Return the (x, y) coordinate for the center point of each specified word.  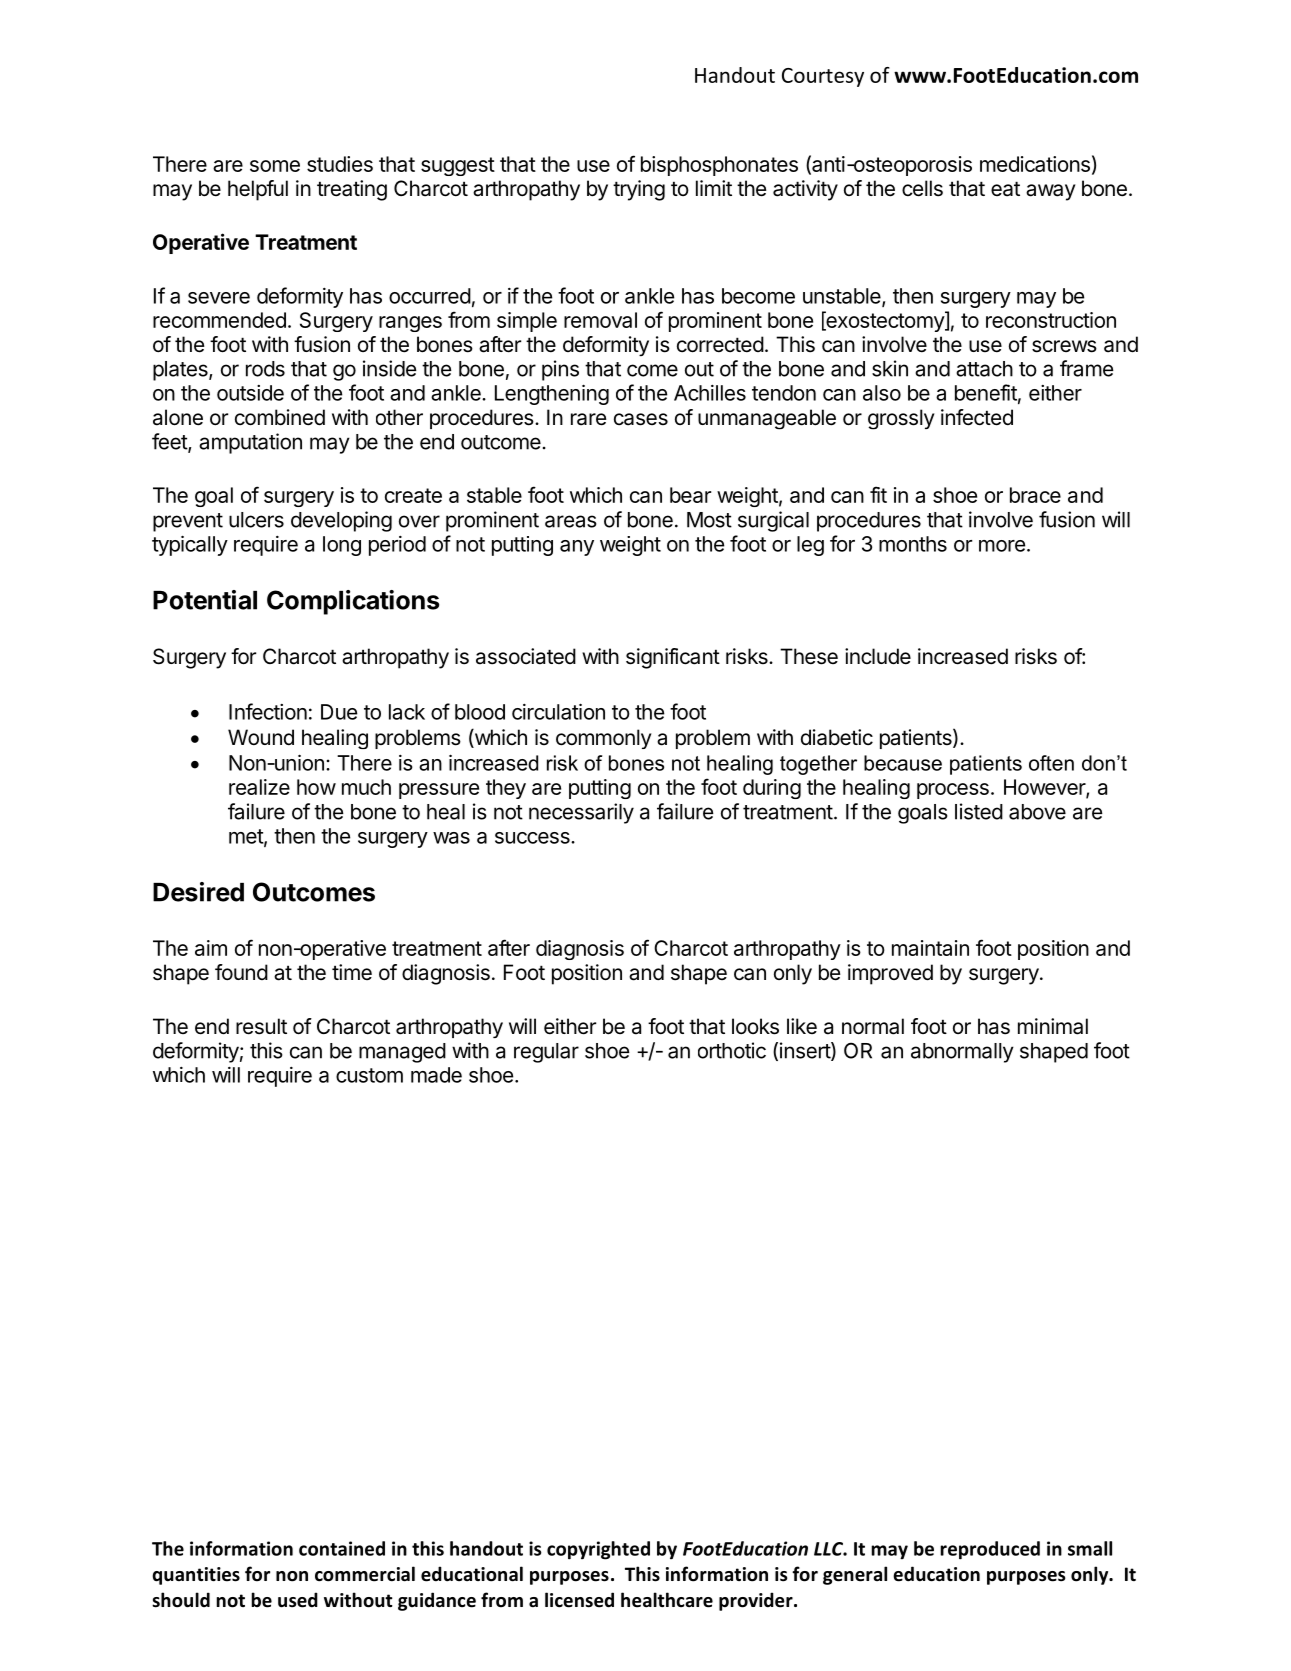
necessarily (581, 813)
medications (1035, 164)
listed (979, 811)
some (275, 166)
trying (639, 190)
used (298, 1600)
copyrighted (598, 1550)
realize (259, 787)
